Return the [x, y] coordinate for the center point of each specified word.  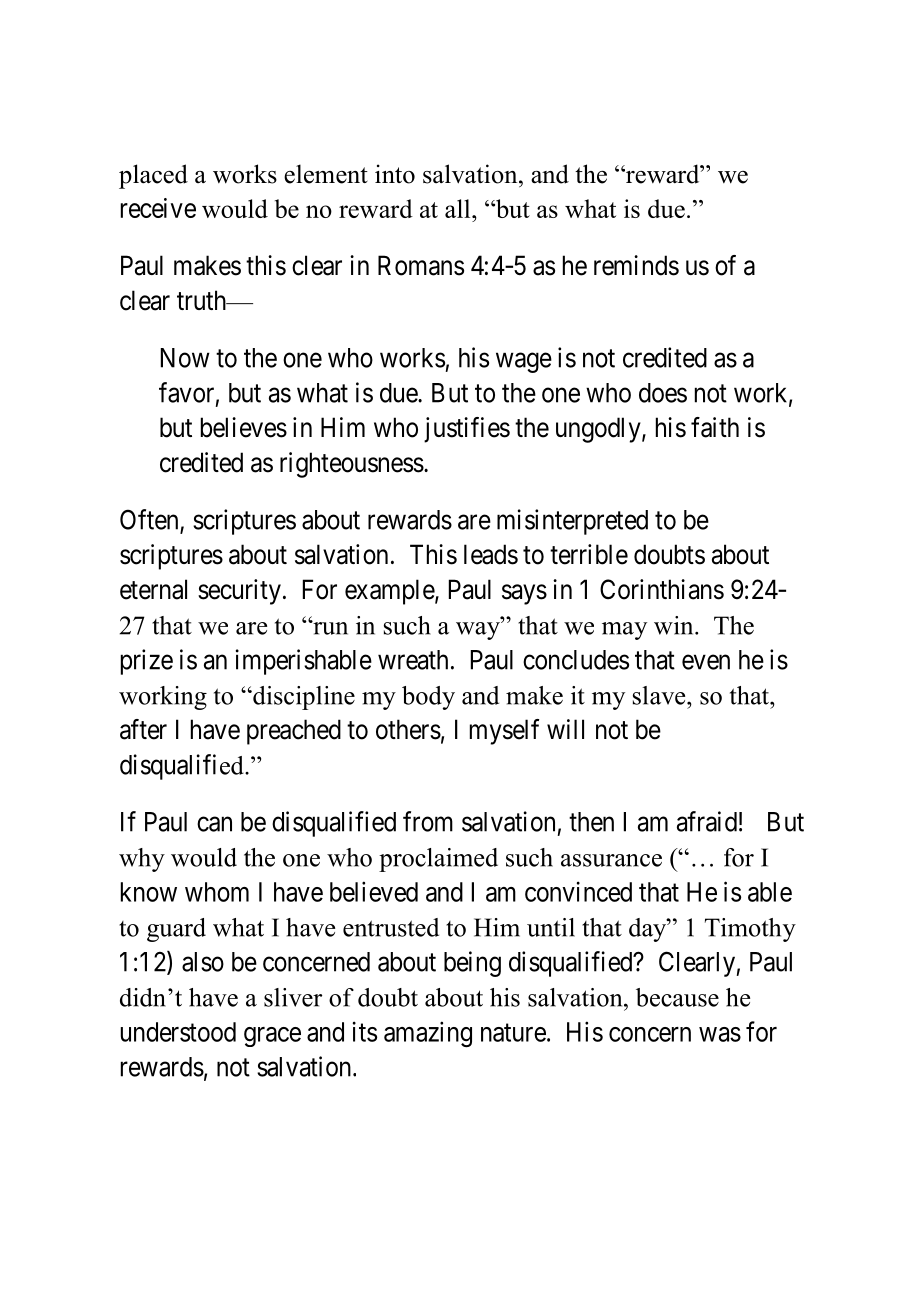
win [675, 625]
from [428, 821]
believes [244, 427]
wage [524, 363]
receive [158, 208]
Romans [421, 265]
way [479, 631]
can [214, 824]
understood [178, 1032]
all [459, 208]
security [239, 592]
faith [715, 427]
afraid [707, 821]
